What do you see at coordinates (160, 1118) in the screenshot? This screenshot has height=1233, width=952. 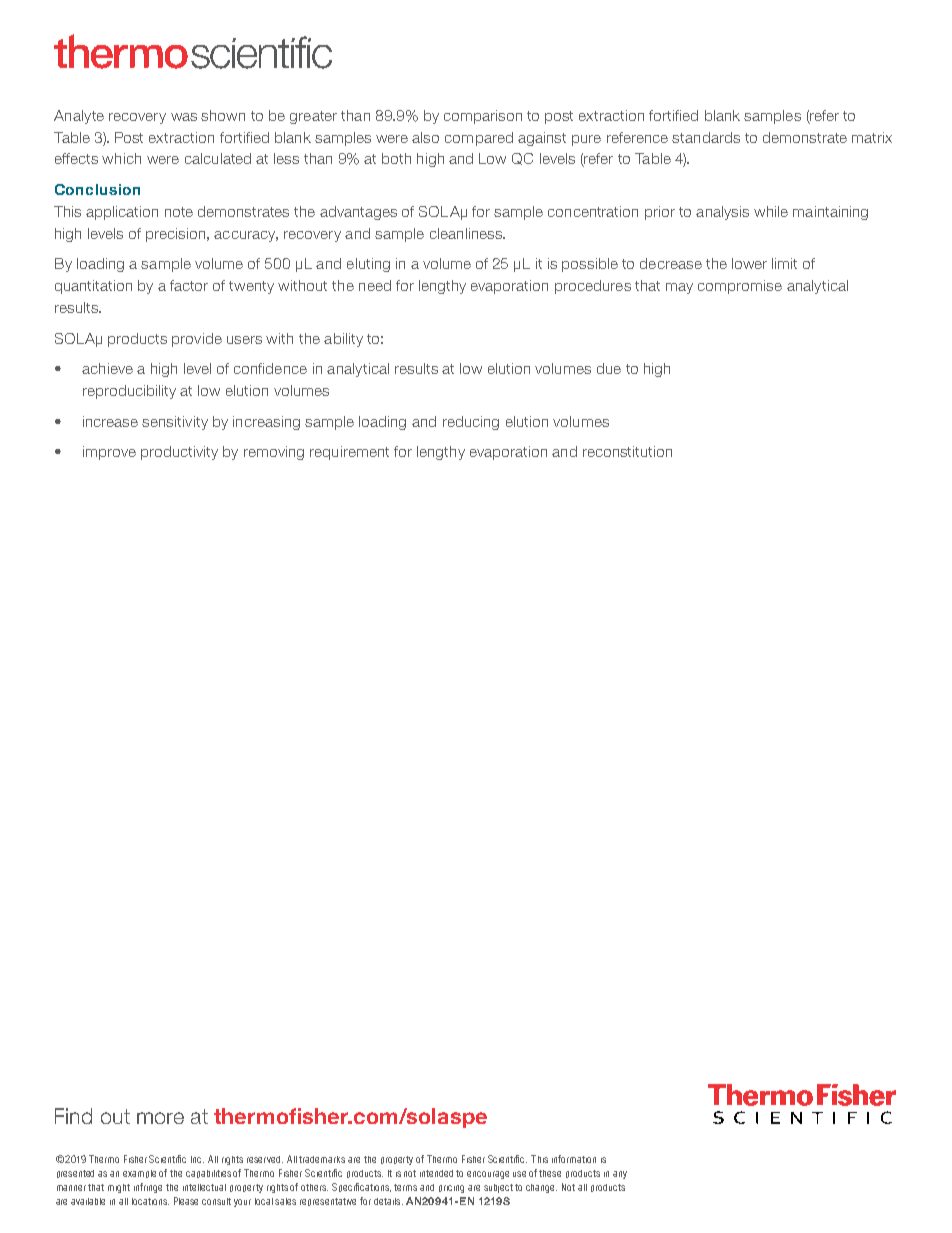 I see `more` at bounding box center [160, 1118].
